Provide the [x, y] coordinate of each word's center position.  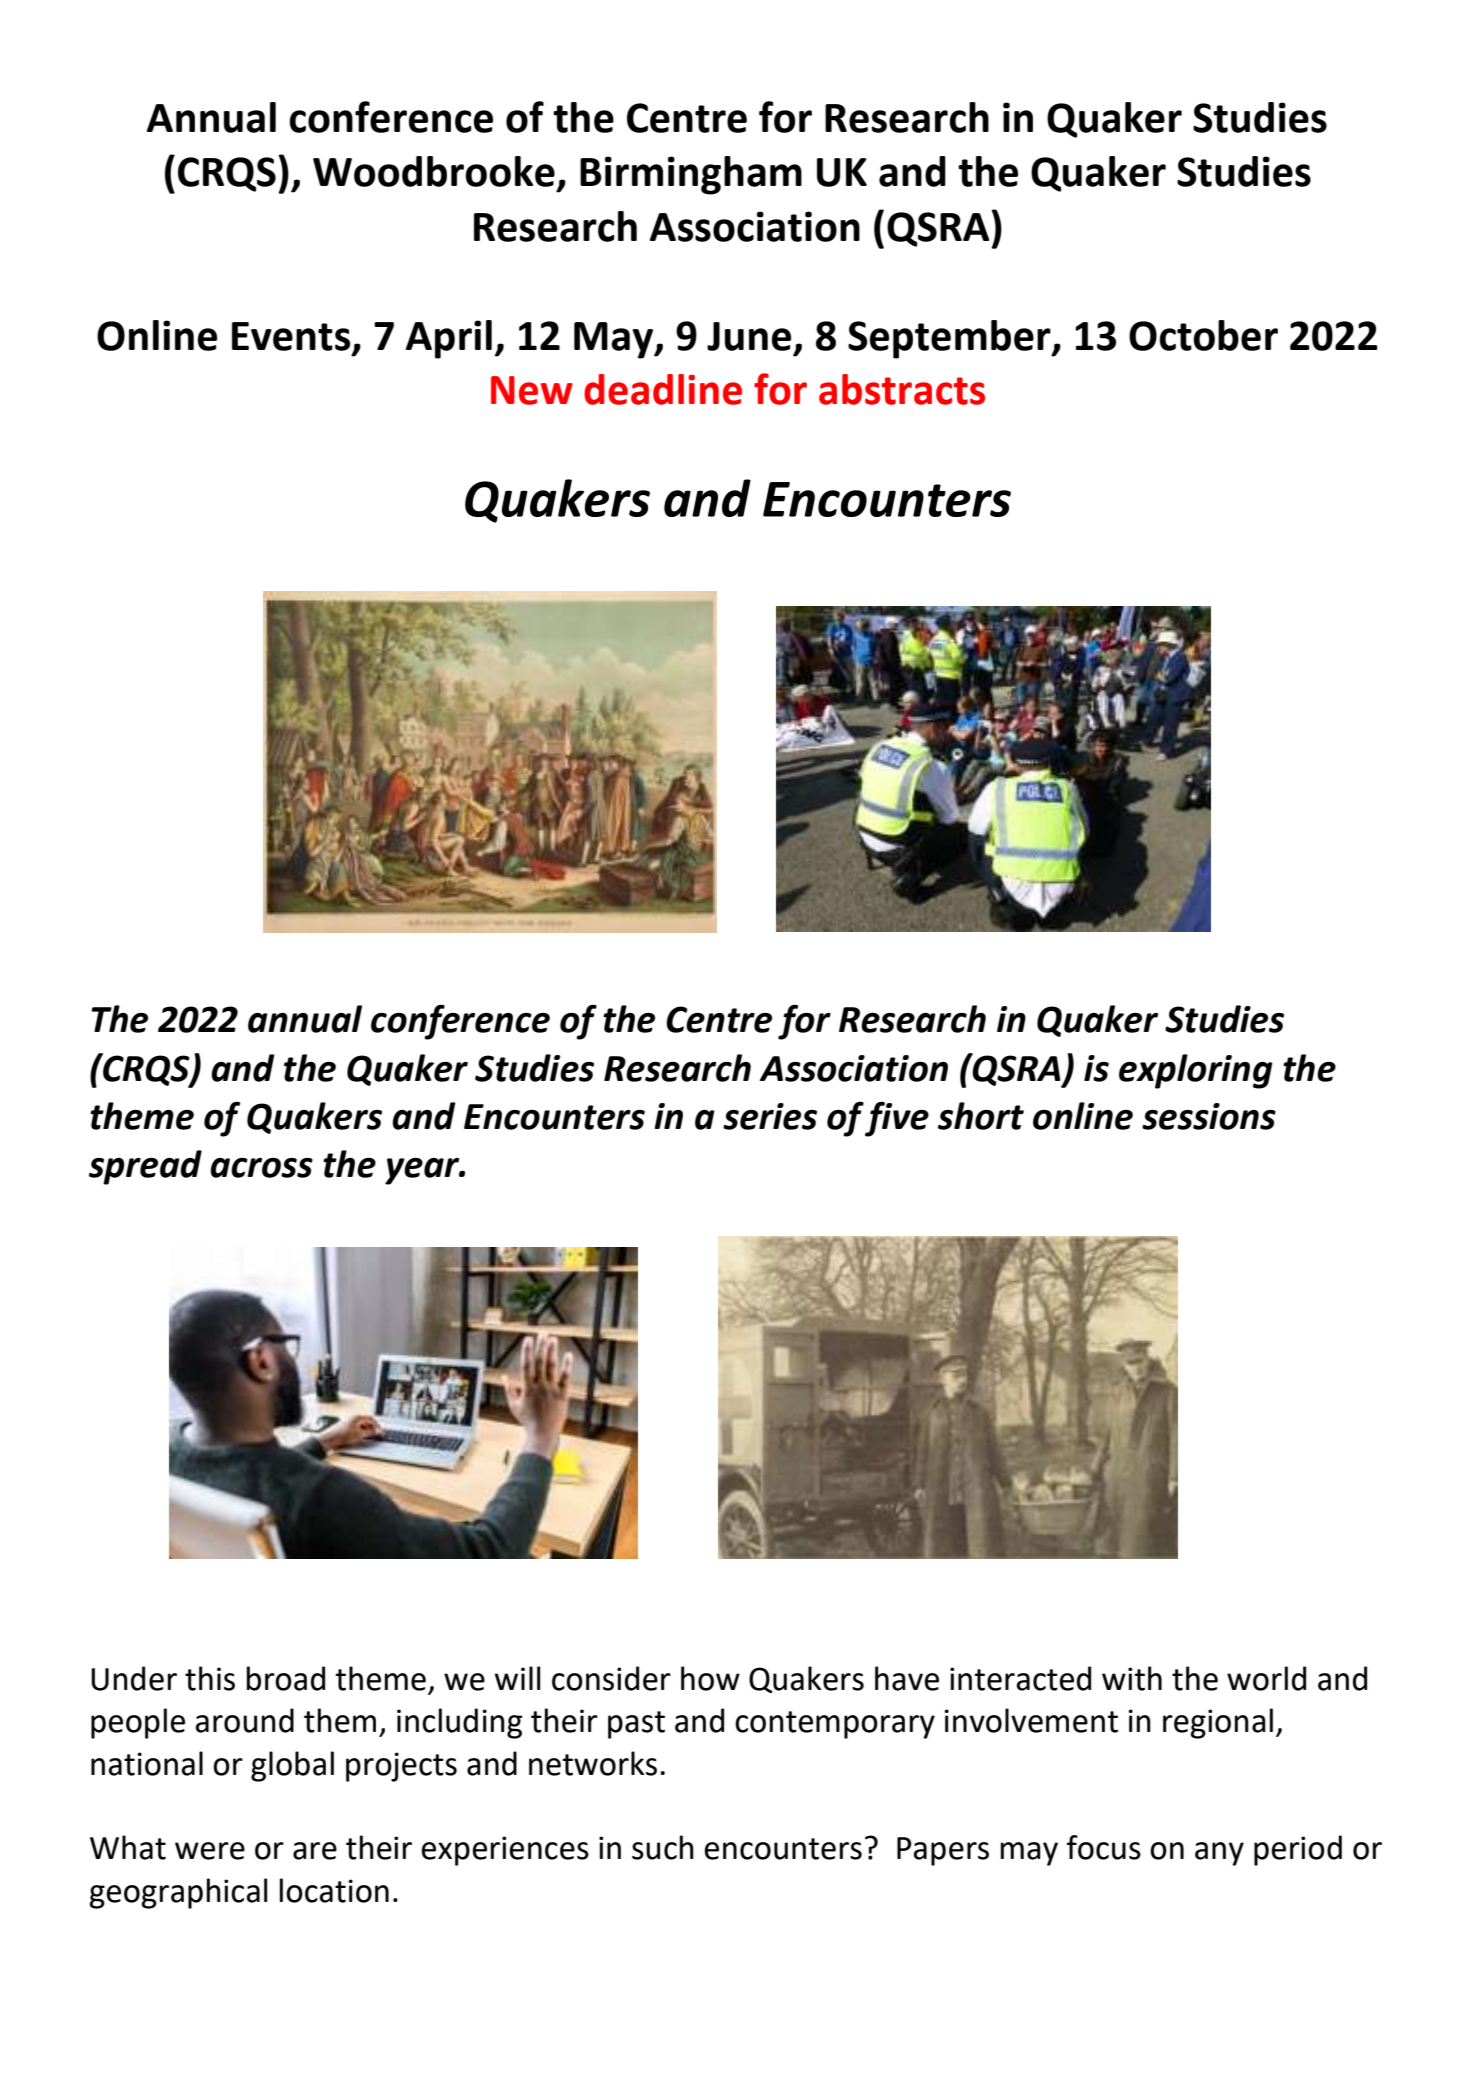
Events [291, 336]
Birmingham [691, 175]
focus [1104, 1847]
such [663, 1847]
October [1203, 335]
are [315, 1851]
